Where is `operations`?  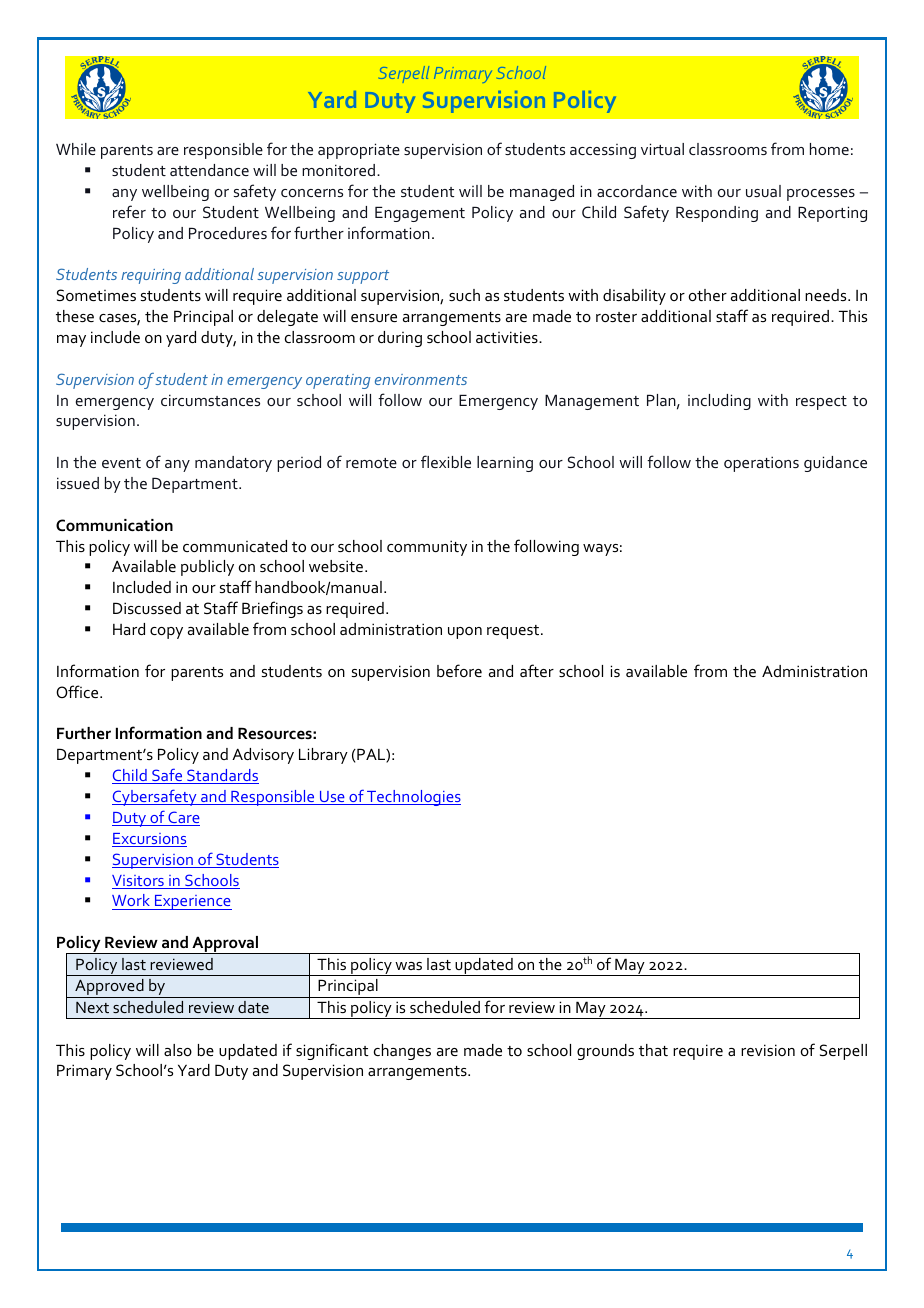 operations is located at coordinates (761, 464).
